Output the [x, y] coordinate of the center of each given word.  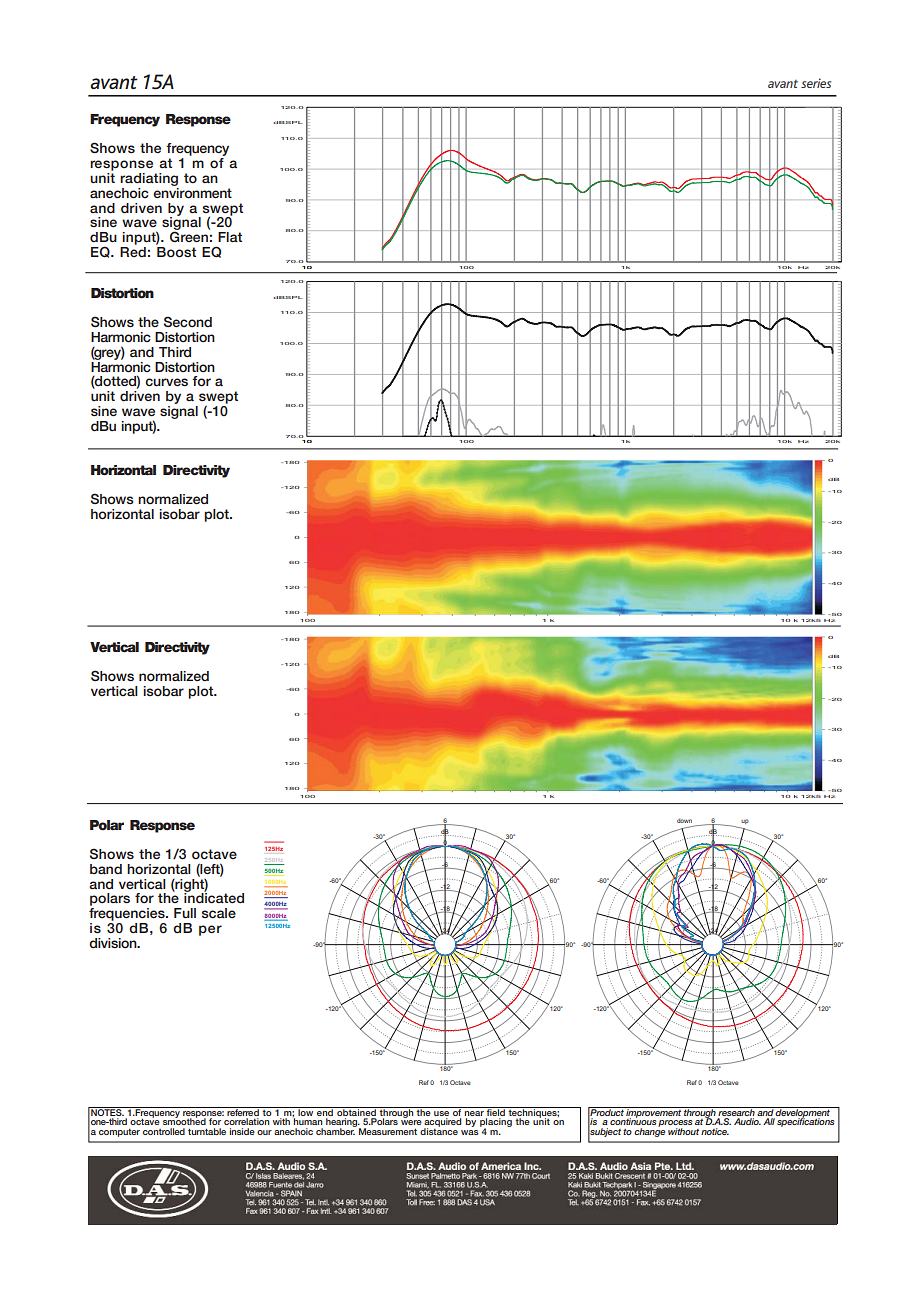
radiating [149, 179]
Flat [230, 237]
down [684, 820]
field [496, 1111]
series [816, 83]
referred [243, 1111]
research [737, 1111]
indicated [214, 897]
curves [166, 382]
